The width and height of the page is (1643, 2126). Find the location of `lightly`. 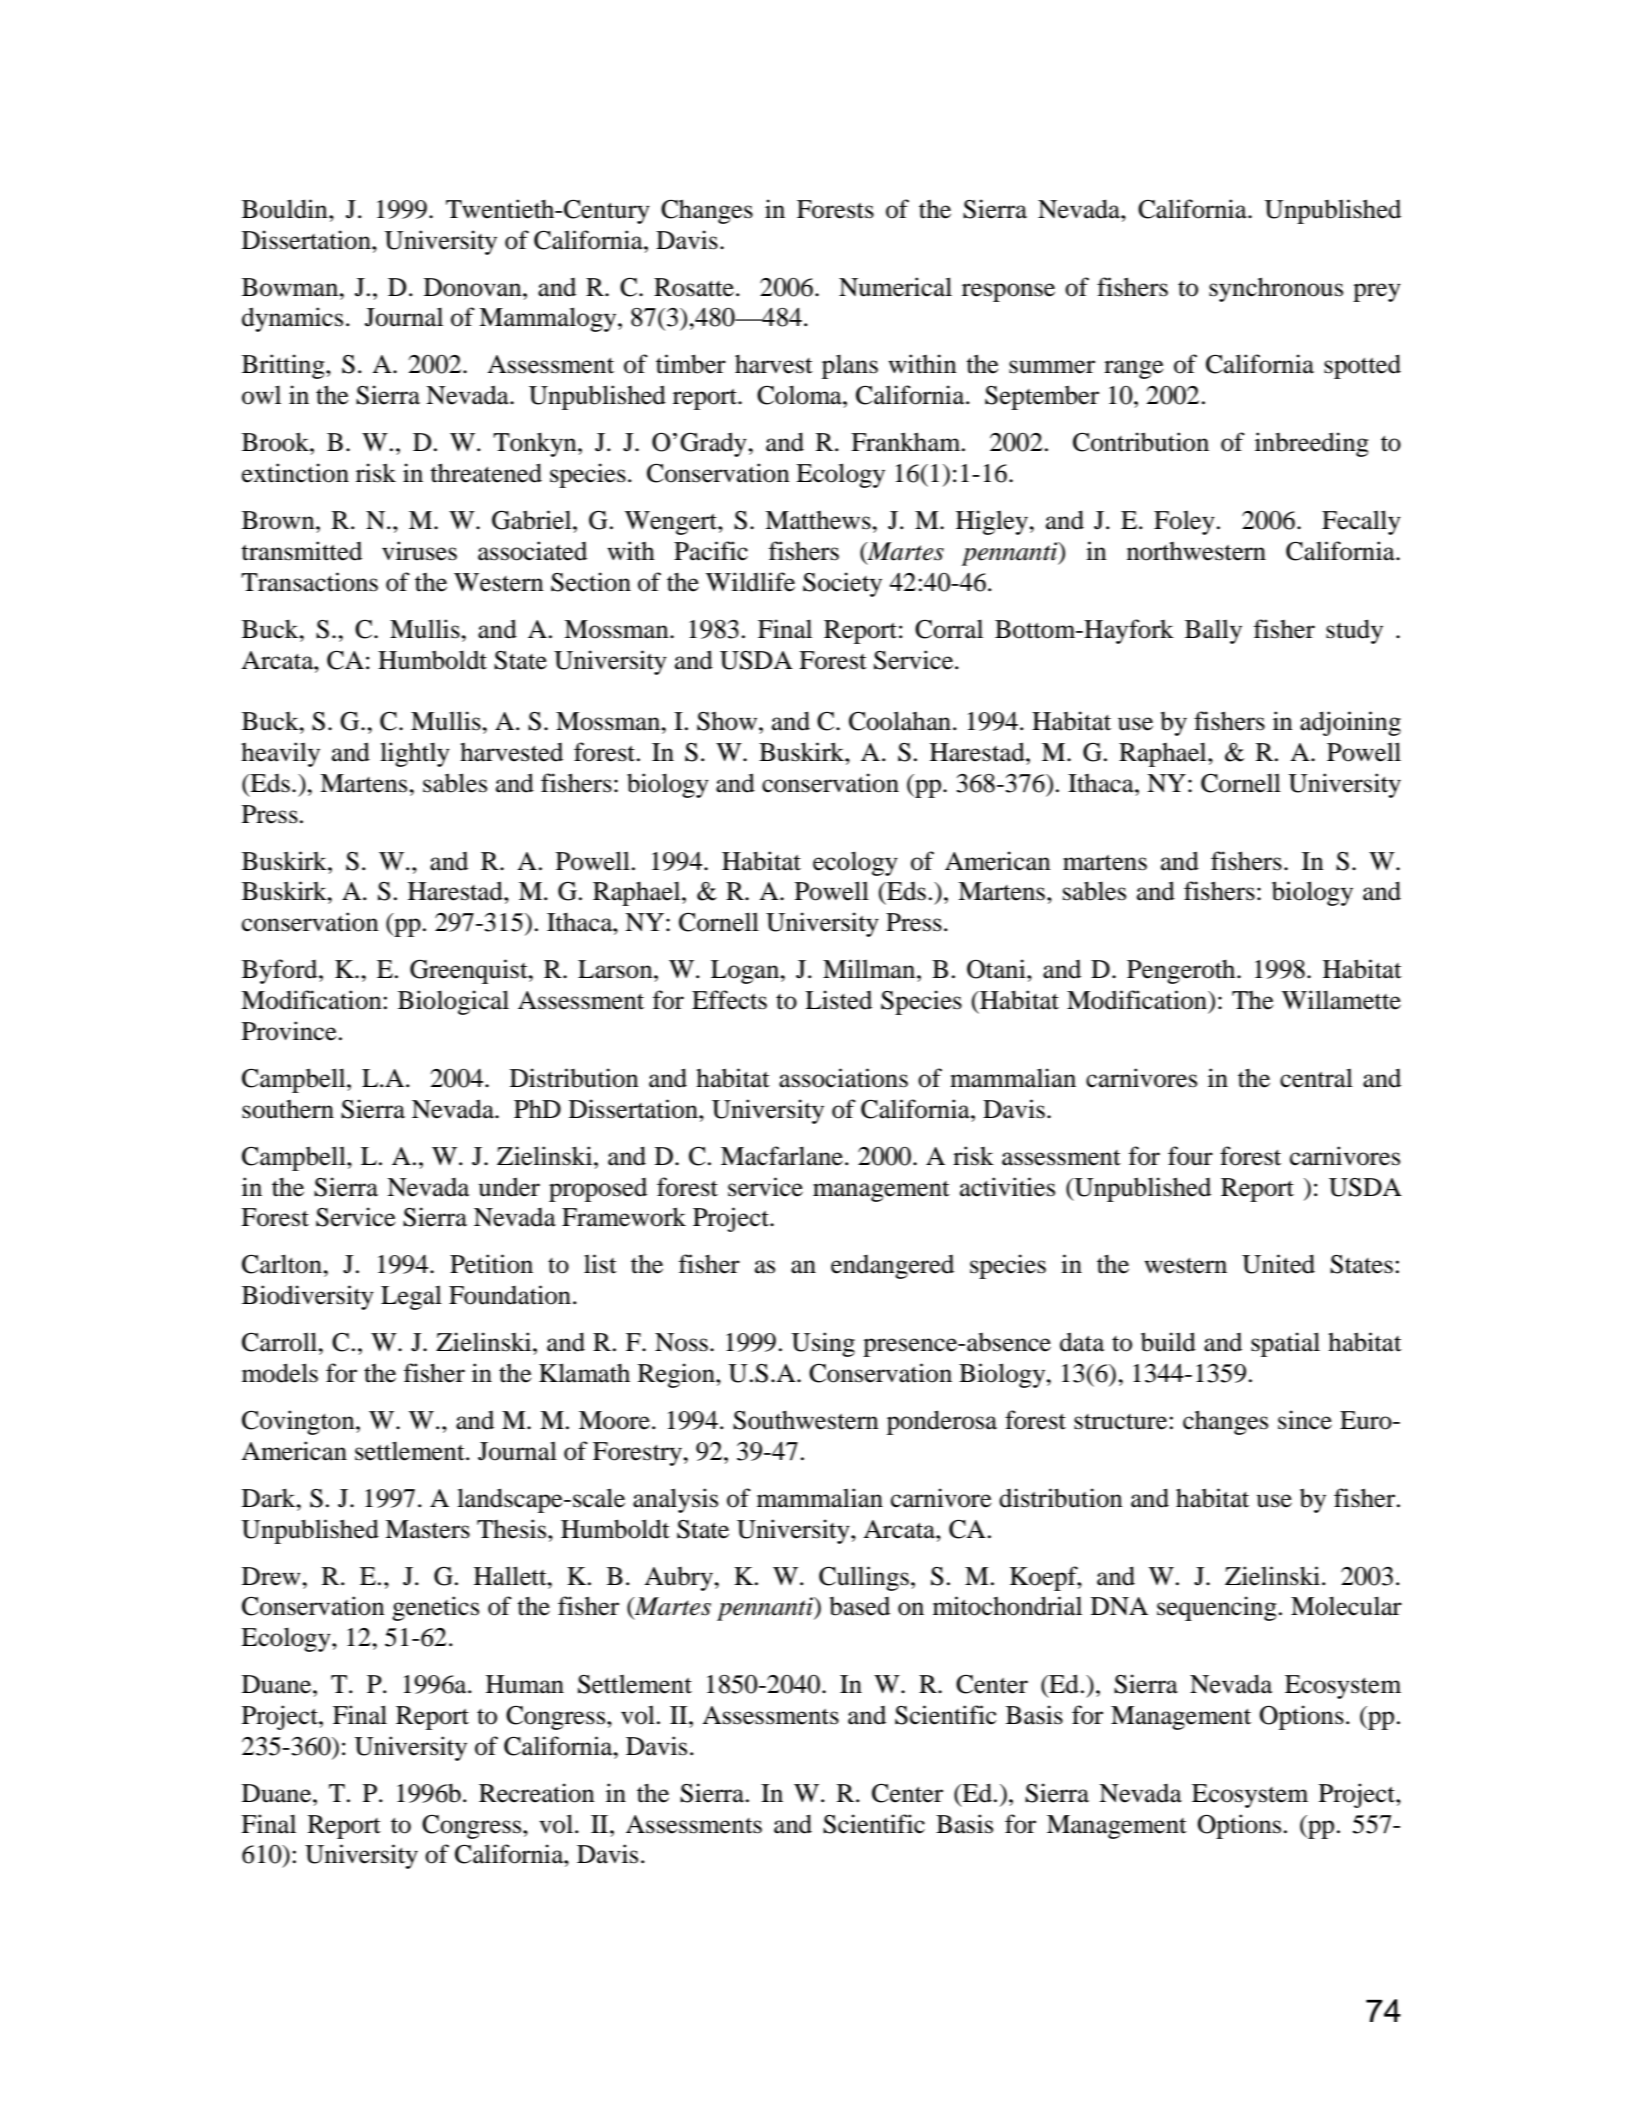

lightly is located at coordinates (415, 754).
